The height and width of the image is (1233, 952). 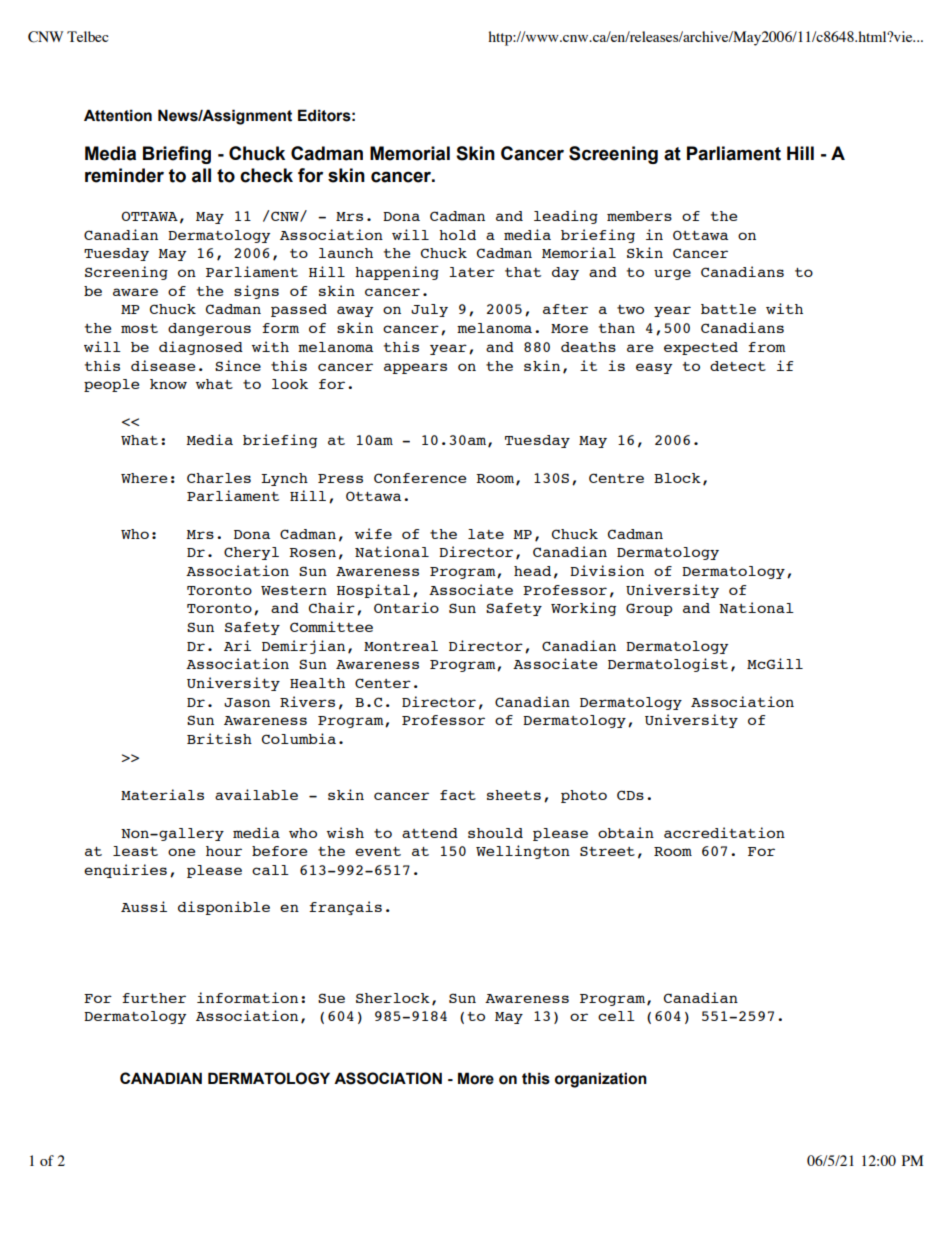 I want to click on accreditation, so click(x=724, y=832).
